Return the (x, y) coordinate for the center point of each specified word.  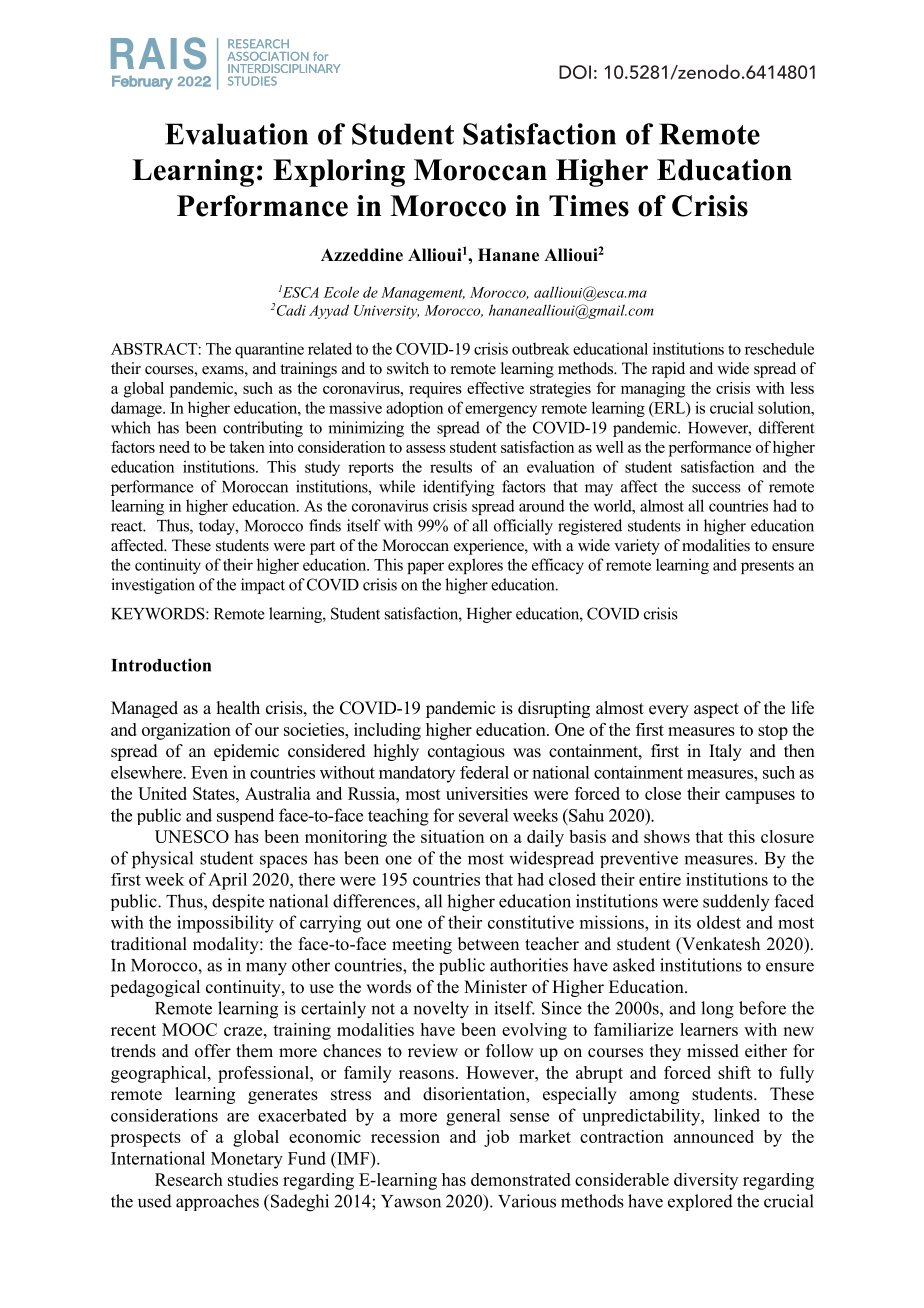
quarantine (269, 350)
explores (475, 566)
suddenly (736, 903)
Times (589, 206)
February (142, 83)
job (496, 1138)
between (488, 944)
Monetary (247, 1160)
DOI (575, 72)
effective (495, 388)
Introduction (161, 665)
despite (238, 902)
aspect (716, 710)
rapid (668, 370)
